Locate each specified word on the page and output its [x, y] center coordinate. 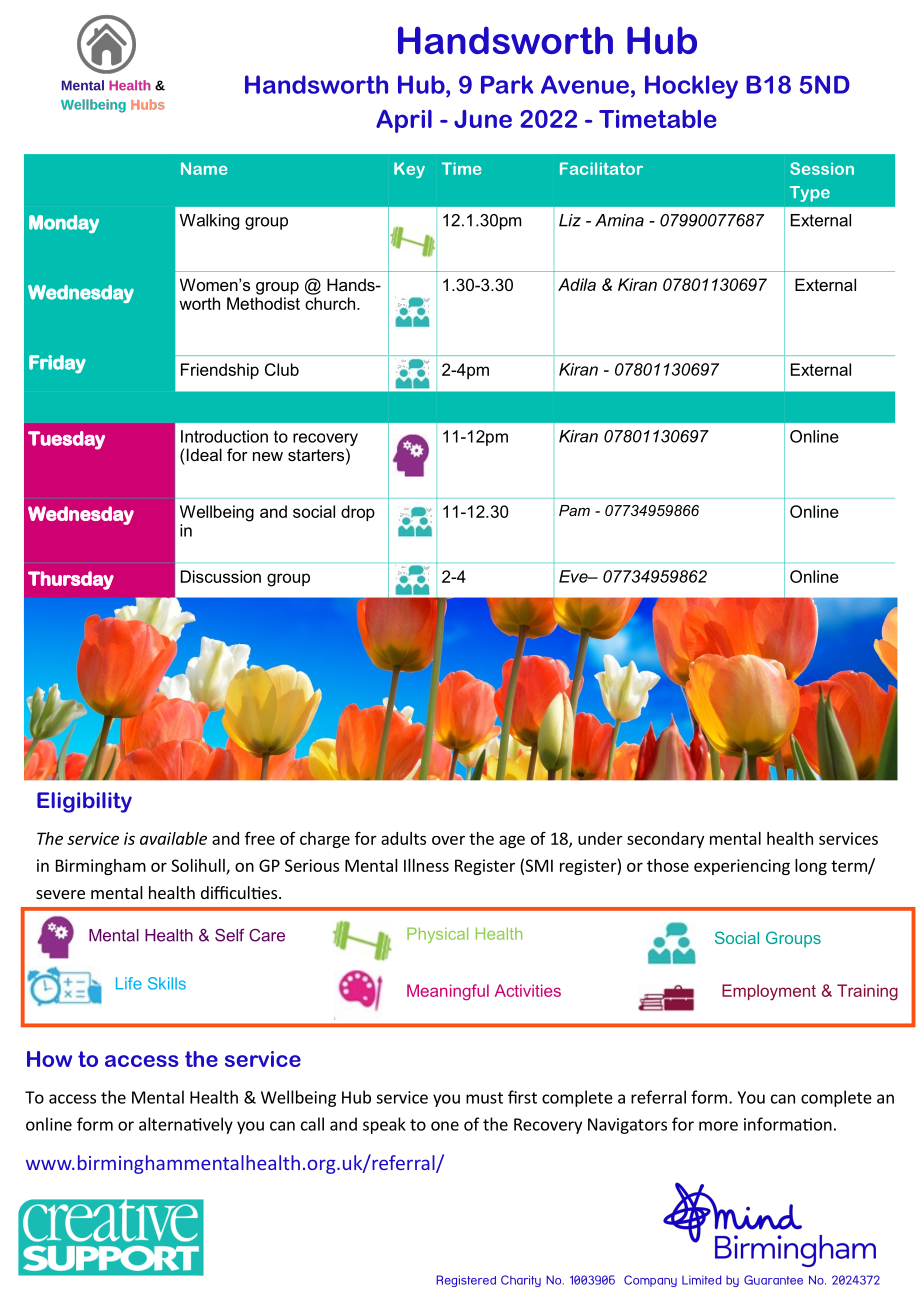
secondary [665, 840]
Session [822, 168]
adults [403, 838]
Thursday [71, 580]
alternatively [186, 1125]
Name [204, 168]
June [483, 119]
